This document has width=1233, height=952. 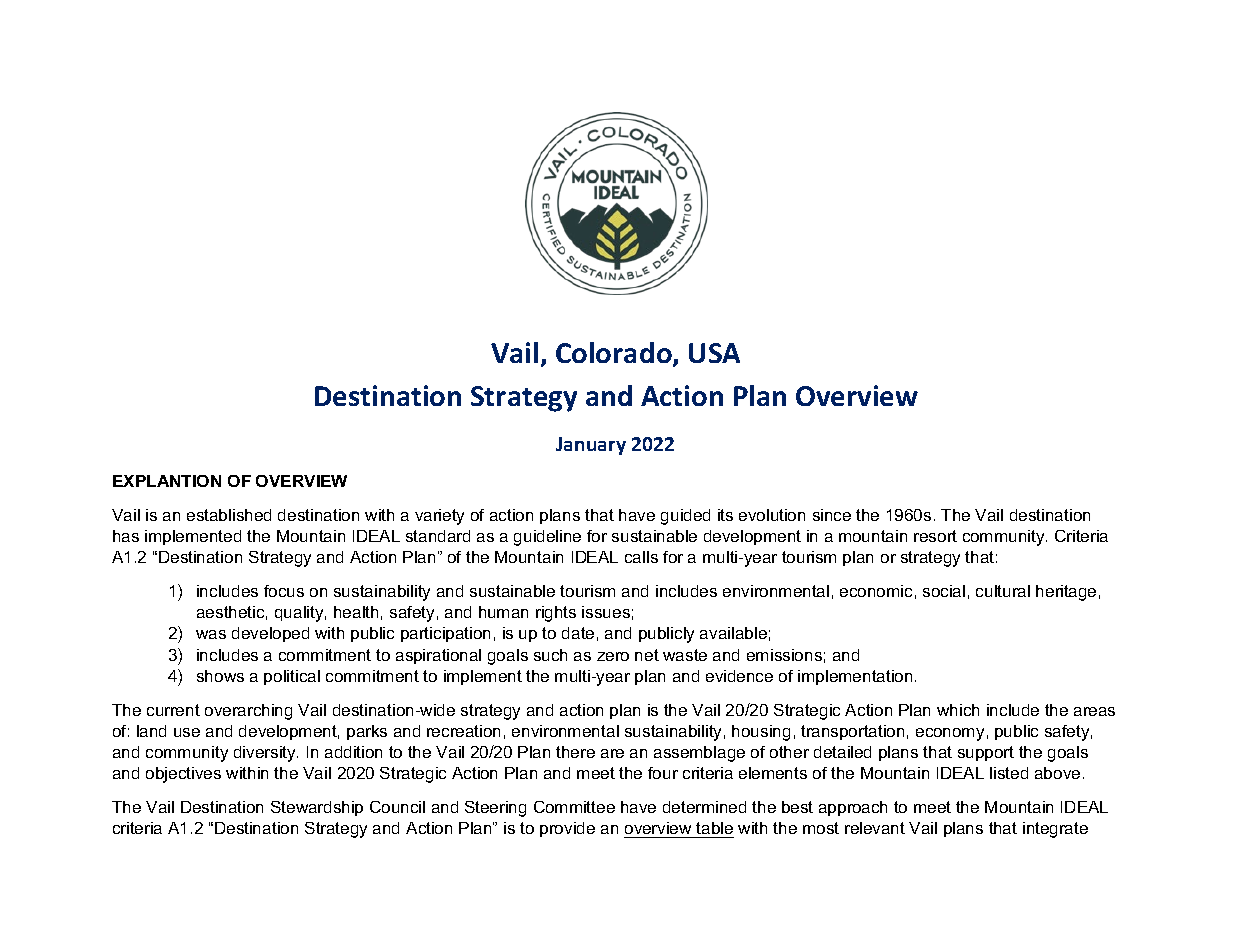 I want to click on established, so click(x=229, y=515).
